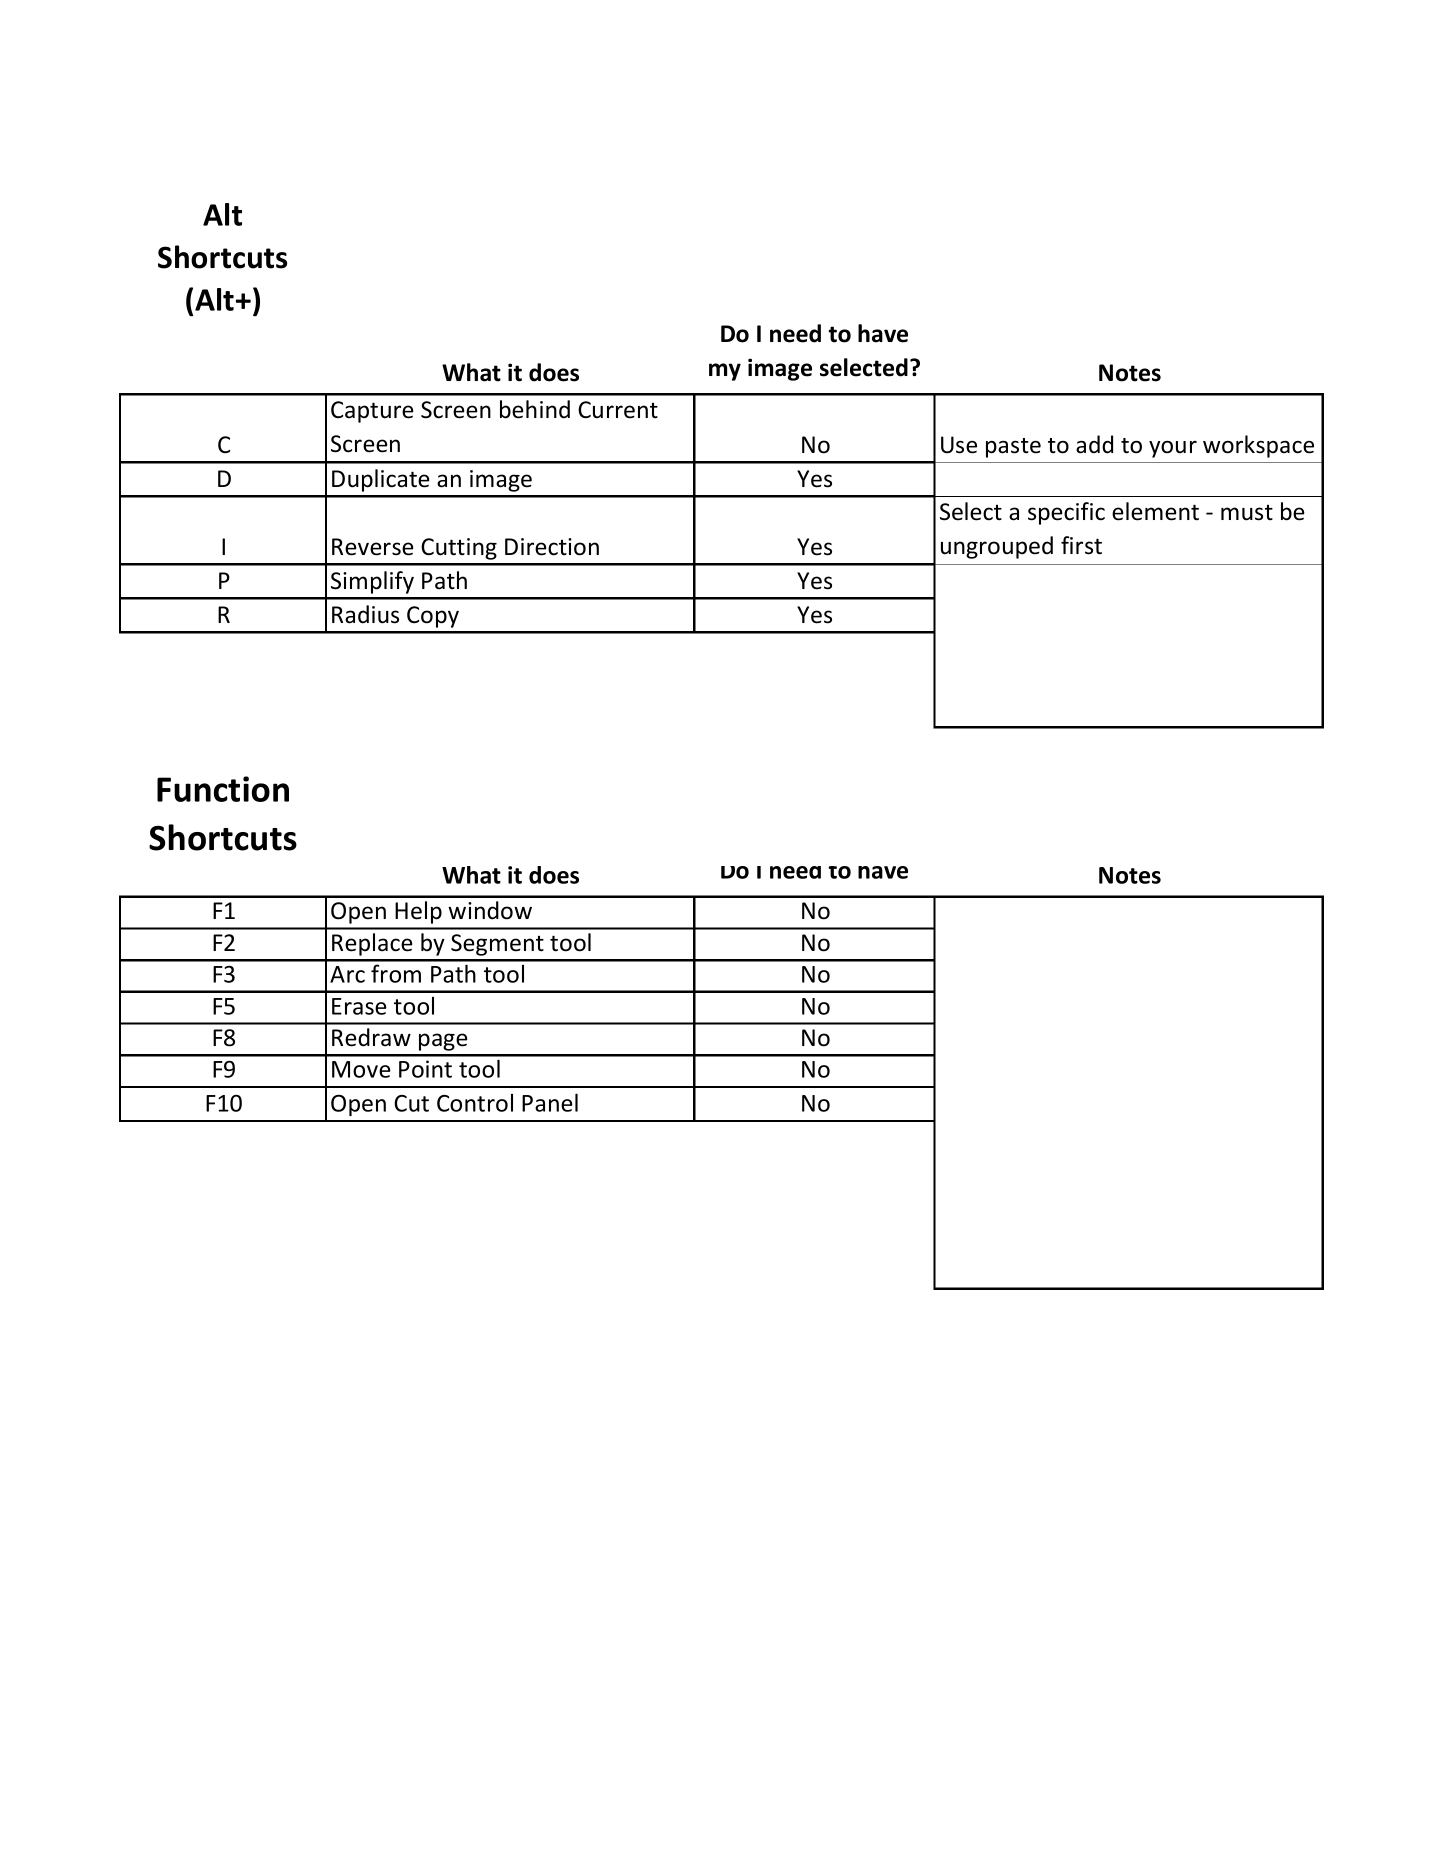 This screenshot has height=1869, width=1444. I want to click on Direction, so click(552, 547).
